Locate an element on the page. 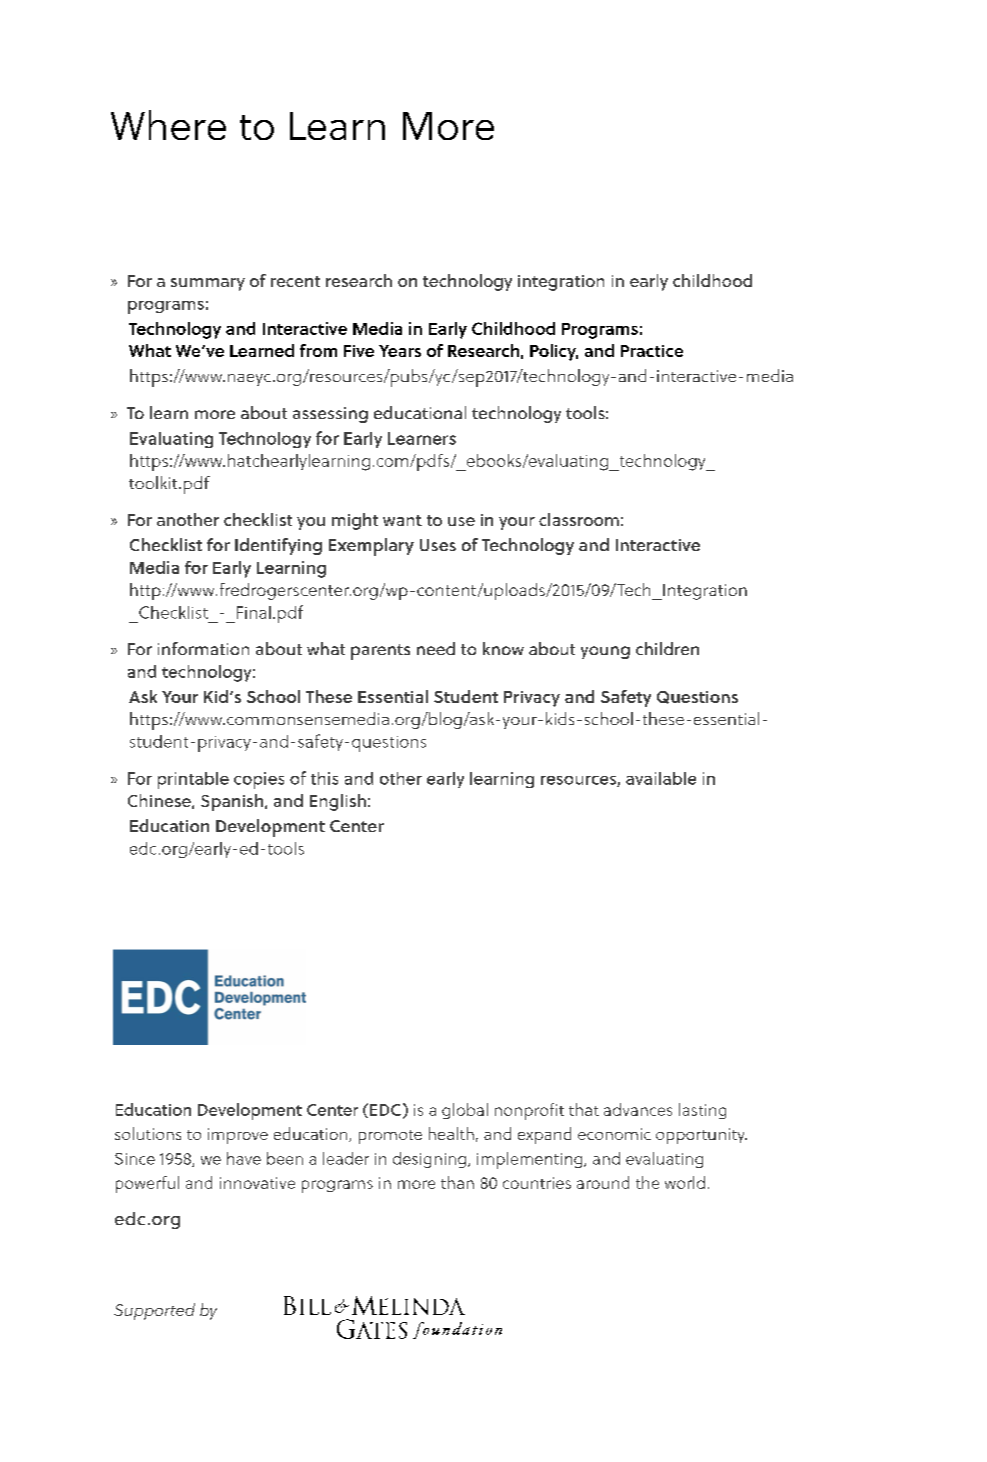 The image size is (987, 1462). Where is located at coordinates (168, 125).
